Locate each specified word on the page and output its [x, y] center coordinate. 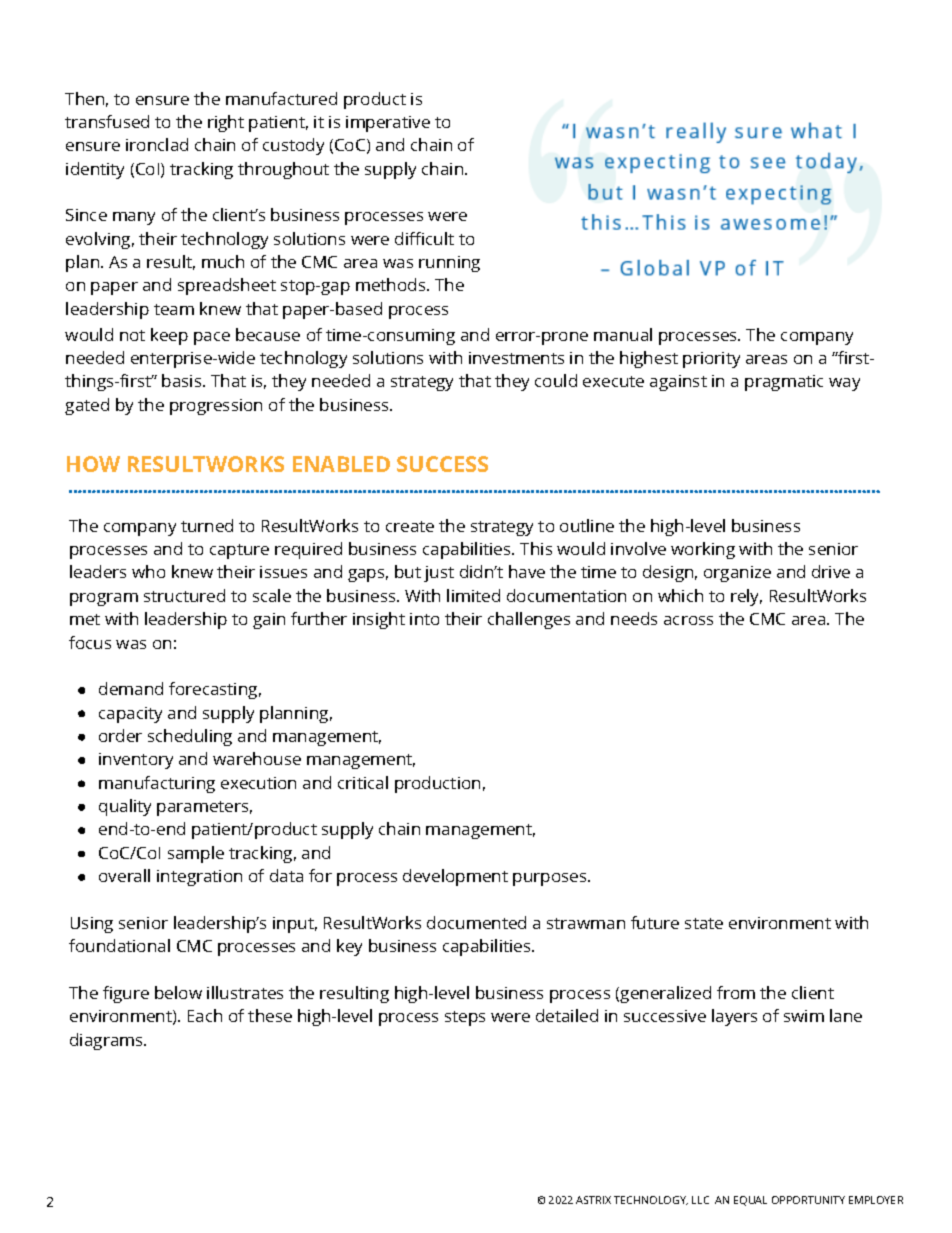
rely [746, 597]
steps [465, 1018]
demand [131, 688]
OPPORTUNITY [808, 1200]
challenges [529, 620]
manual [623, 334]
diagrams [107, 1041]
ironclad [157, 144]
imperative [388, 124]
